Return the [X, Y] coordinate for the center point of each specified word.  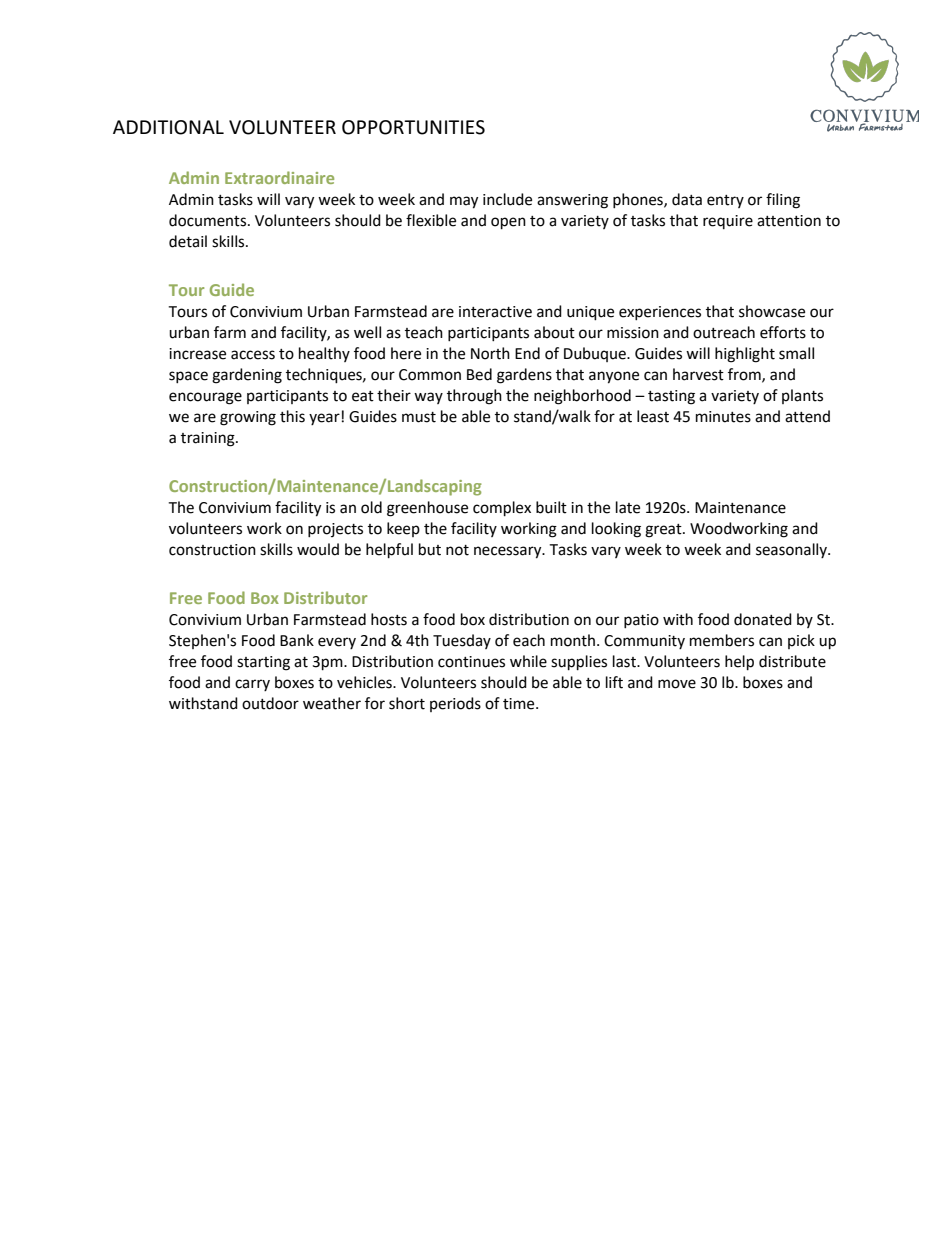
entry [725, 201]
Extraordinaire [279, 177]
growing [248, 418]
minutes [723, 417]
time [520, 704]
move [677, 684]
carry [252, 685]
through [474, 397]
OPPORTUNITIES [413, 127]
